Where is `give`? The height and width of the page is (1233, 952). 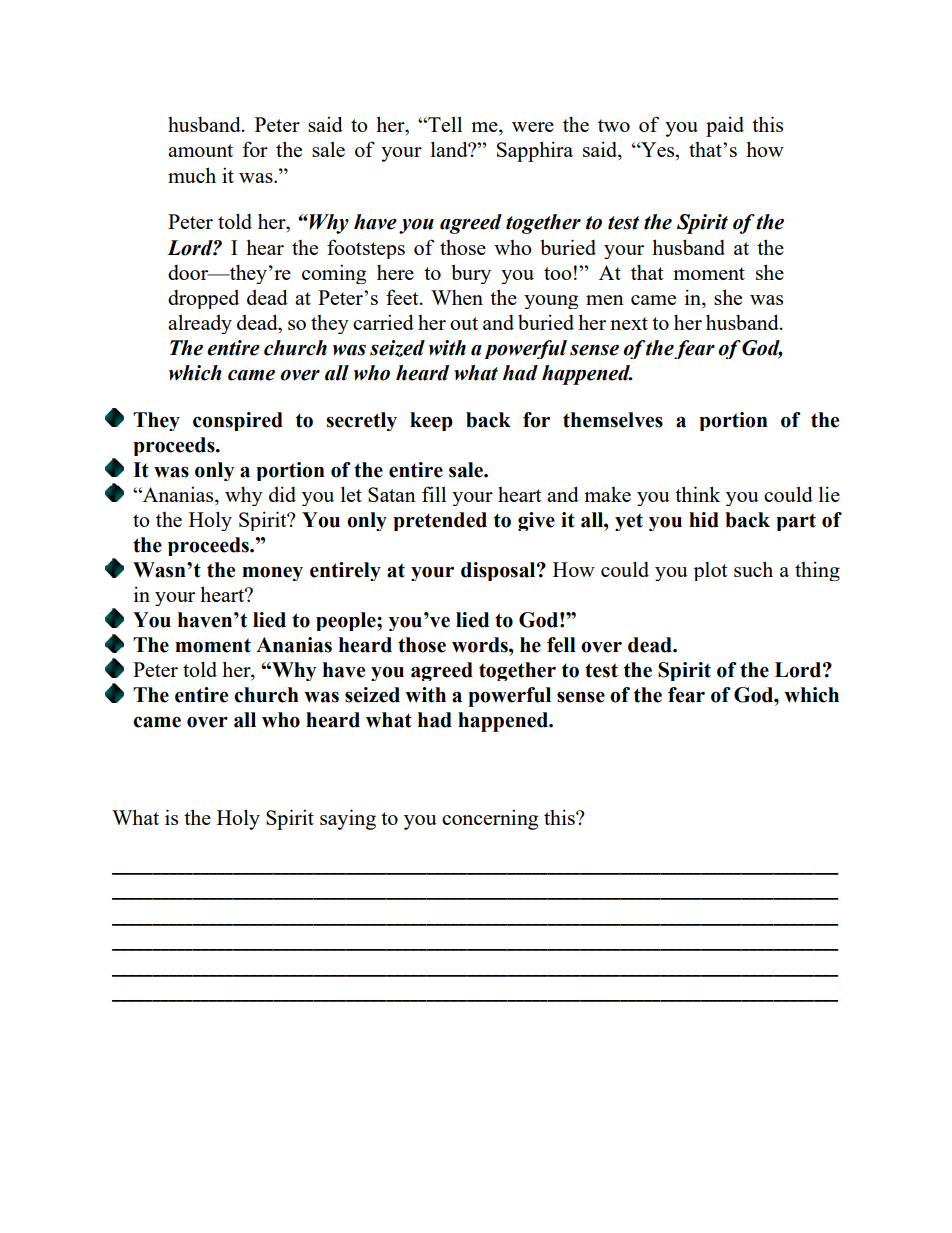 give is located at coordinates (536, 521).
